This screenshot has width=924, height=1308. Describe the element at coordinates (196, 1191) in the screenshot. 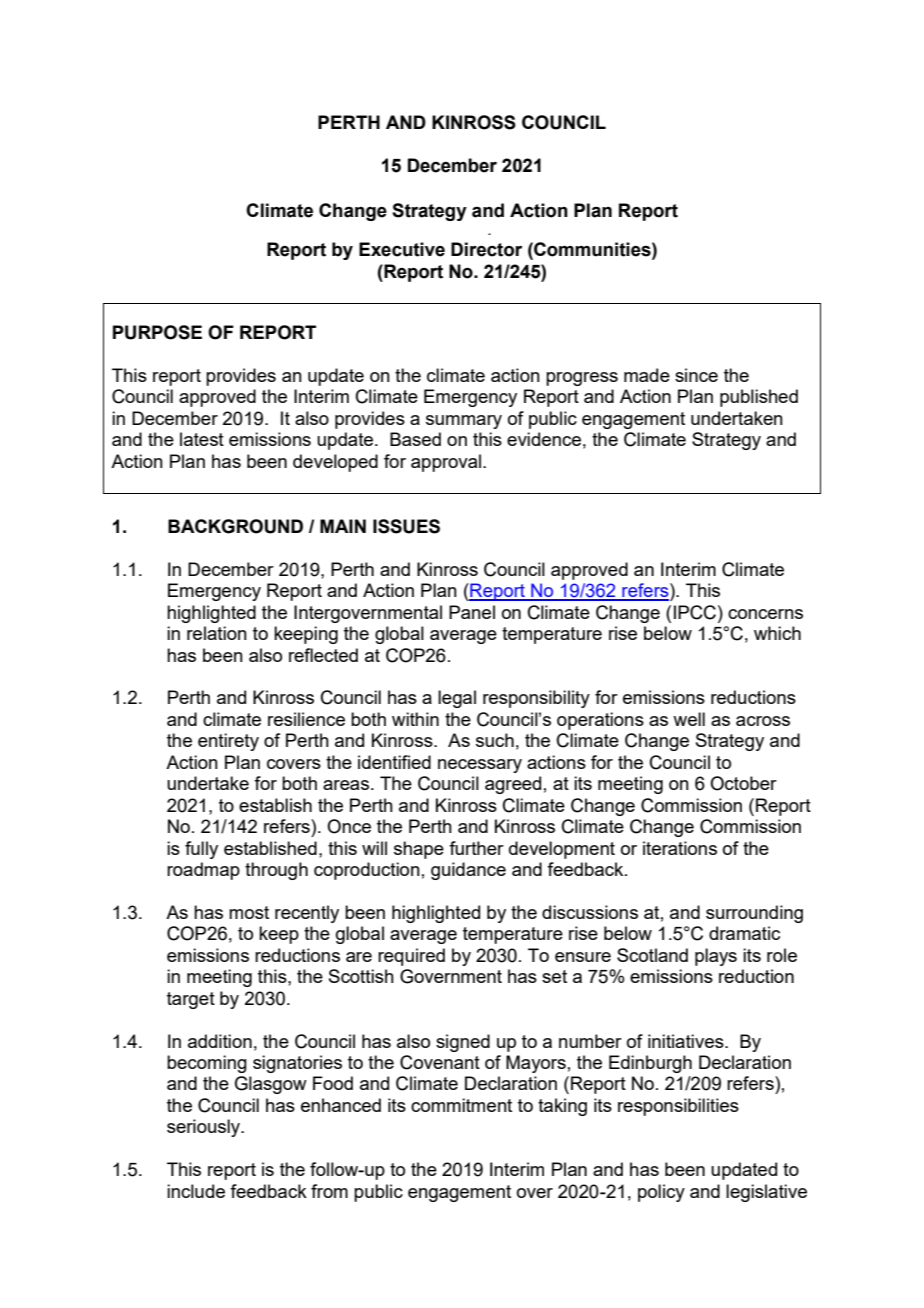

I see `include` at that location.
